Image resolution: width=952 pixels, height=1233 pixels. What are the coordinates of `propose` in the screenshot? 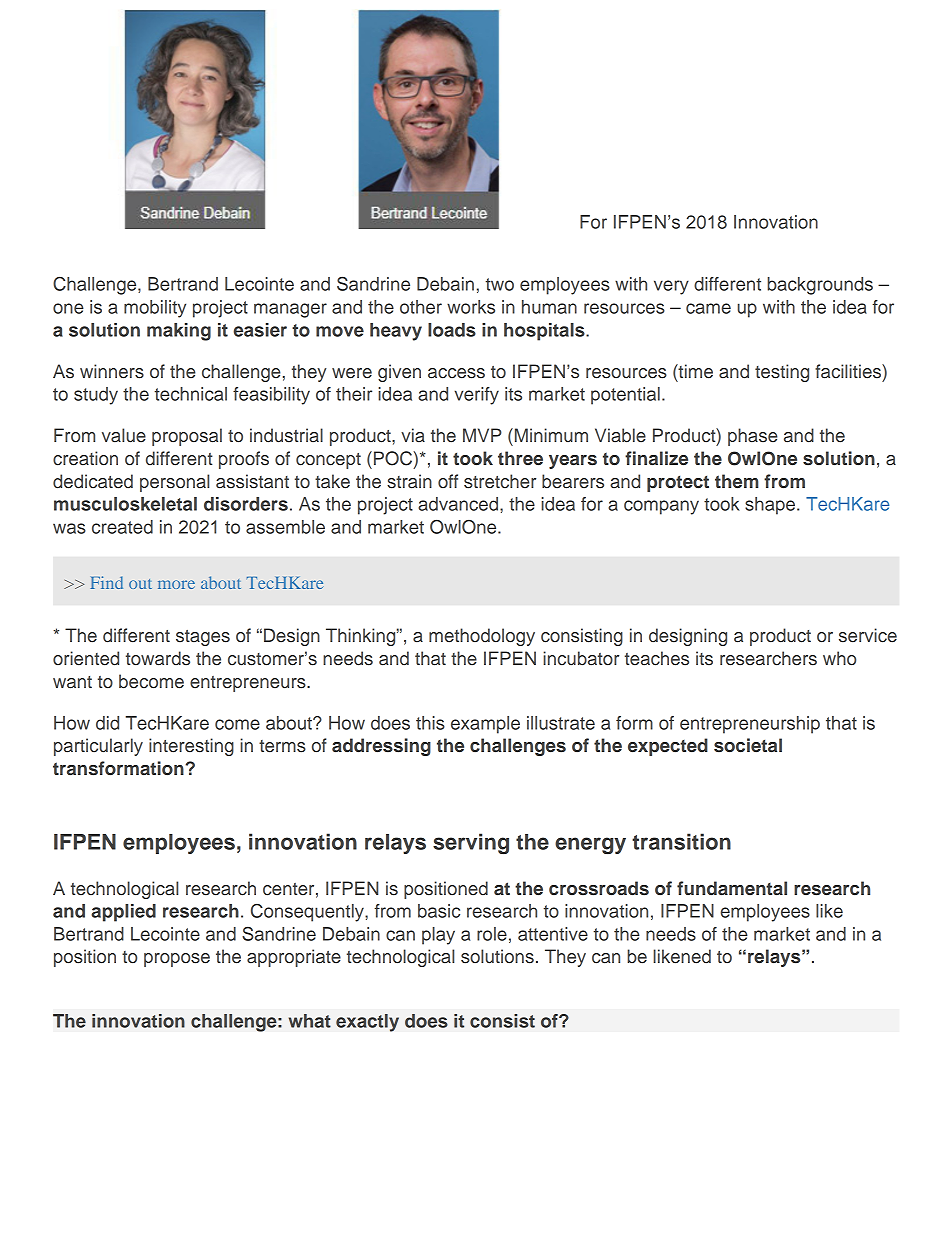 It's located at (177, 960).
